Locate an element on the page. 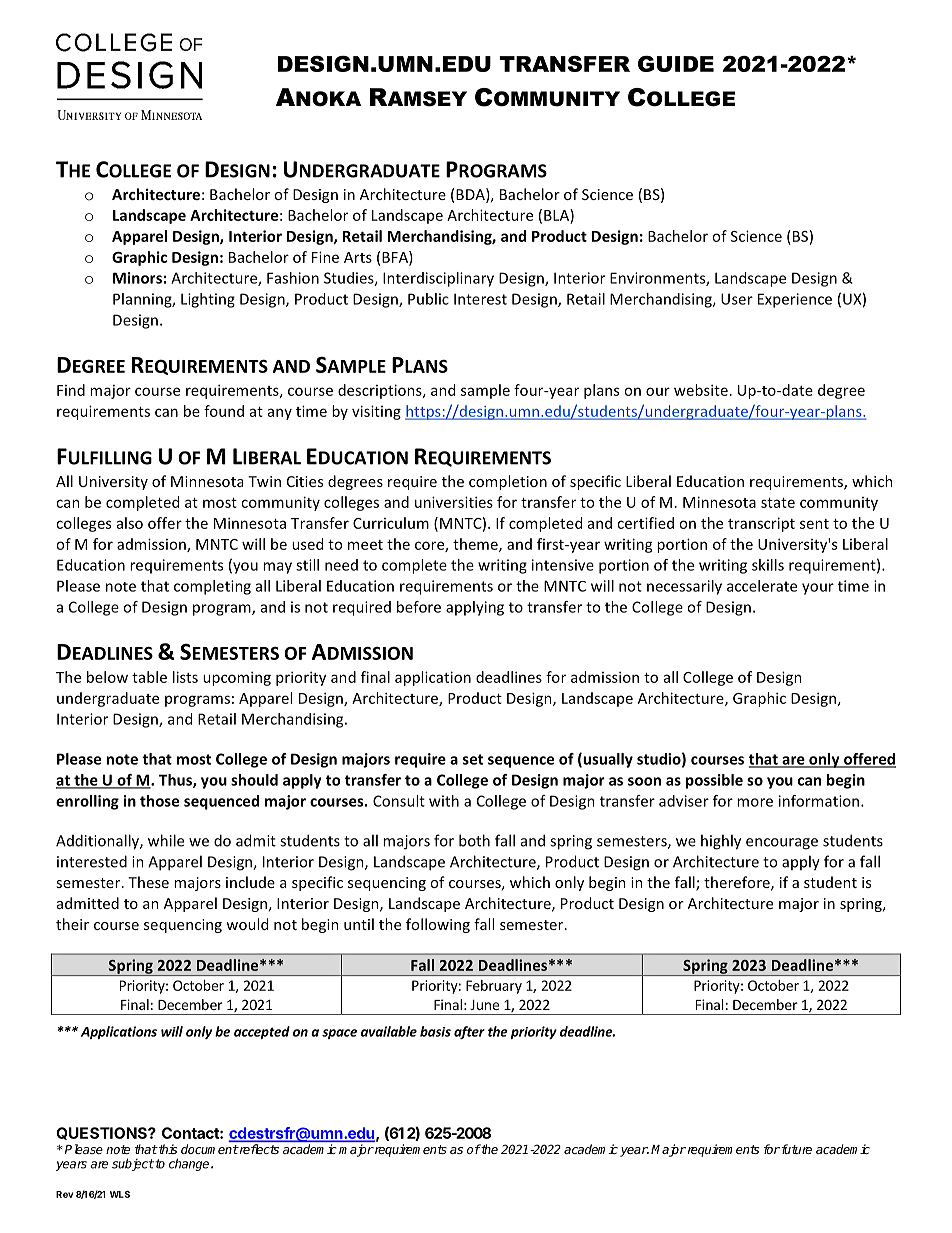 This page has height=1233, width=952. universities is located at coordinates (454, 502).
